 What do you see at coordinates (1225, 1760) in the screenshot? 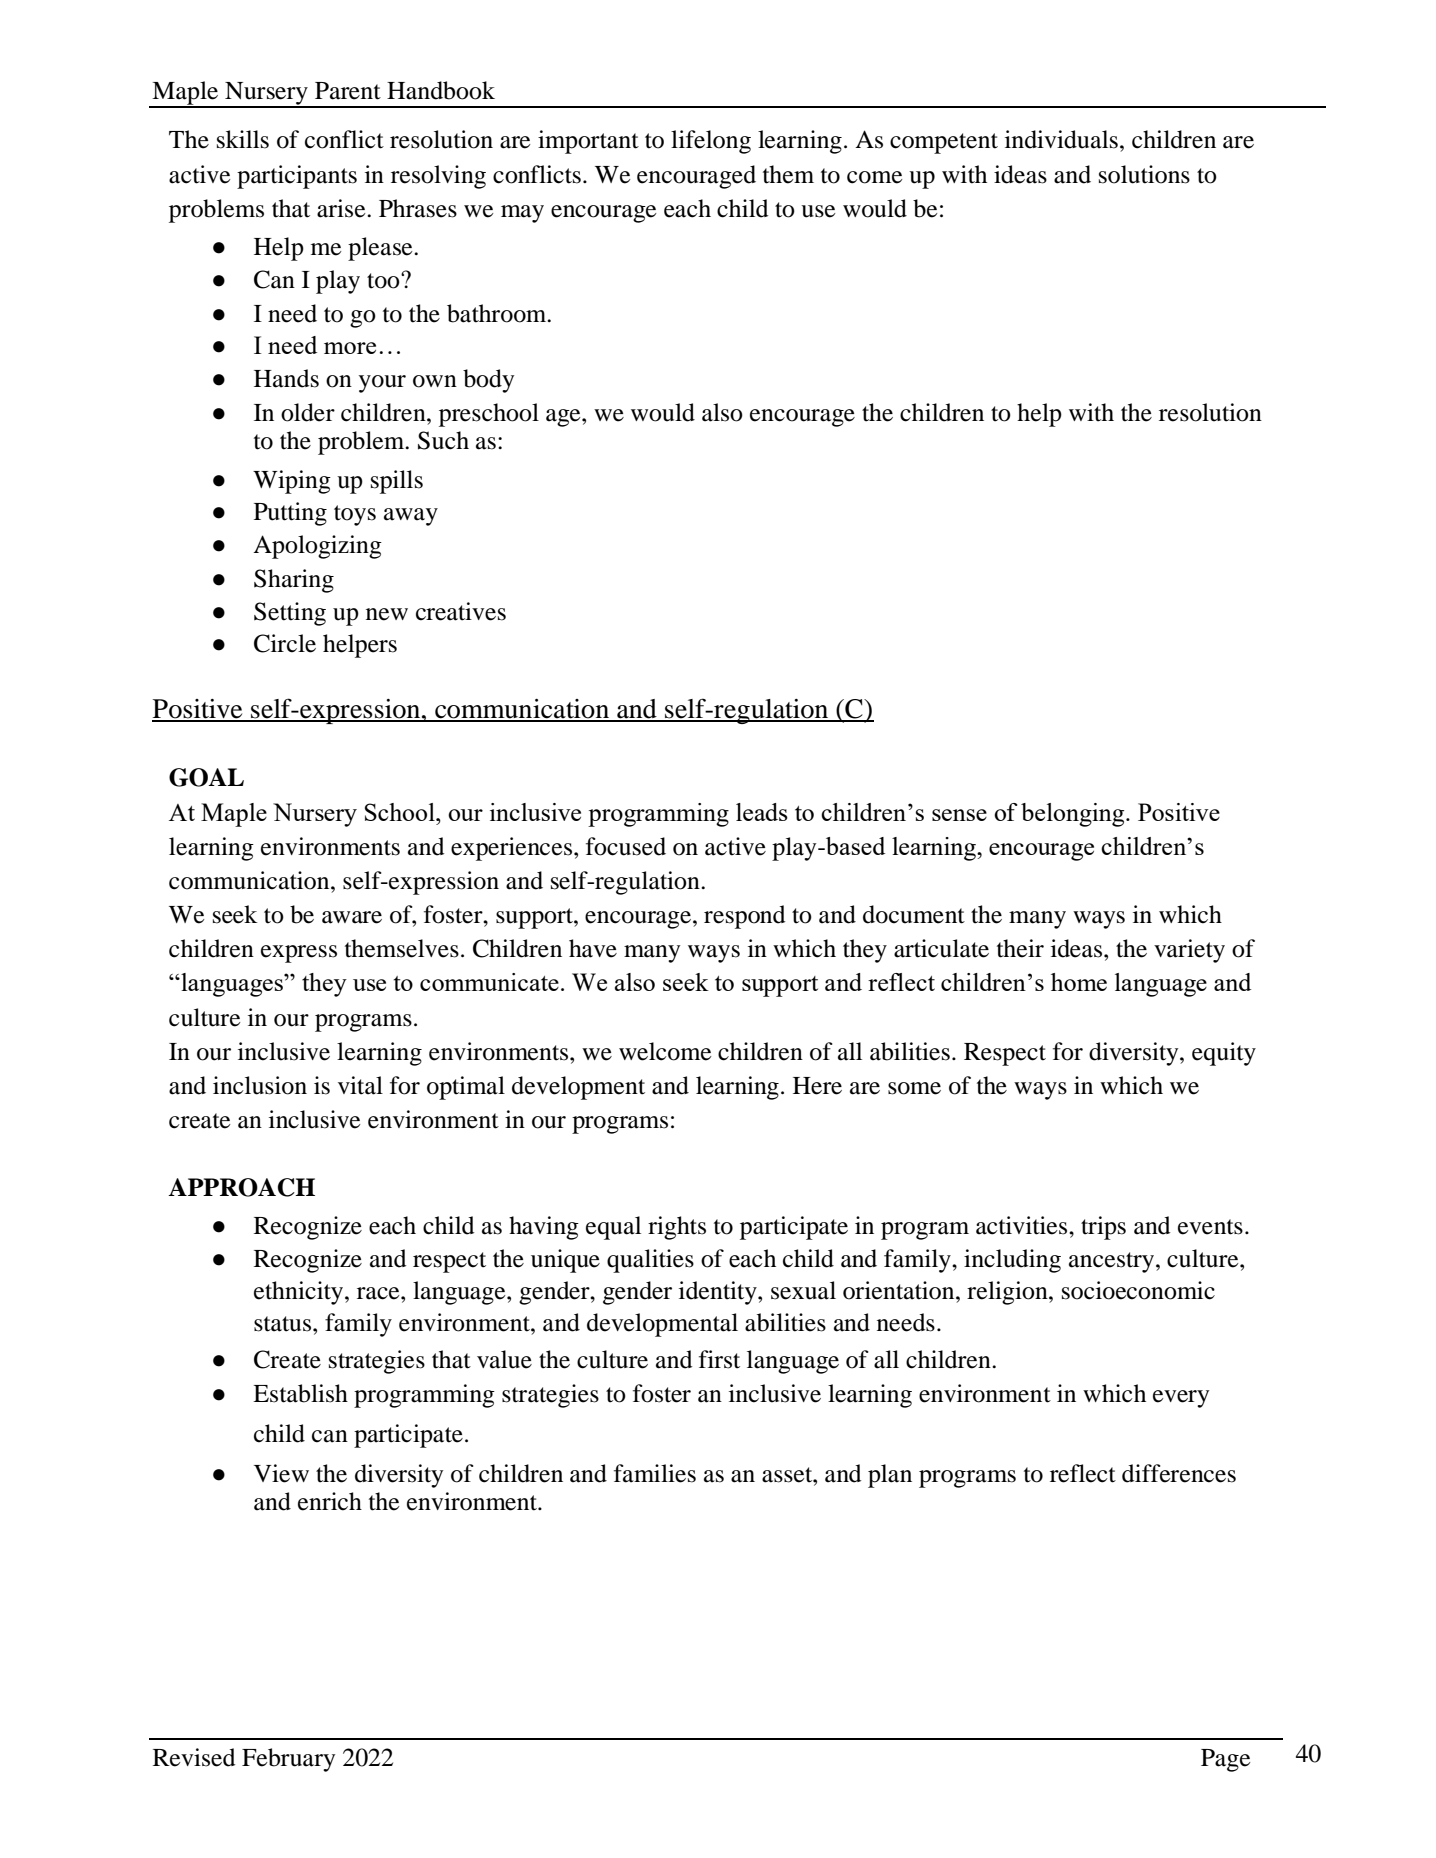
I see `Page` at bounding box center [1225, 1760].
